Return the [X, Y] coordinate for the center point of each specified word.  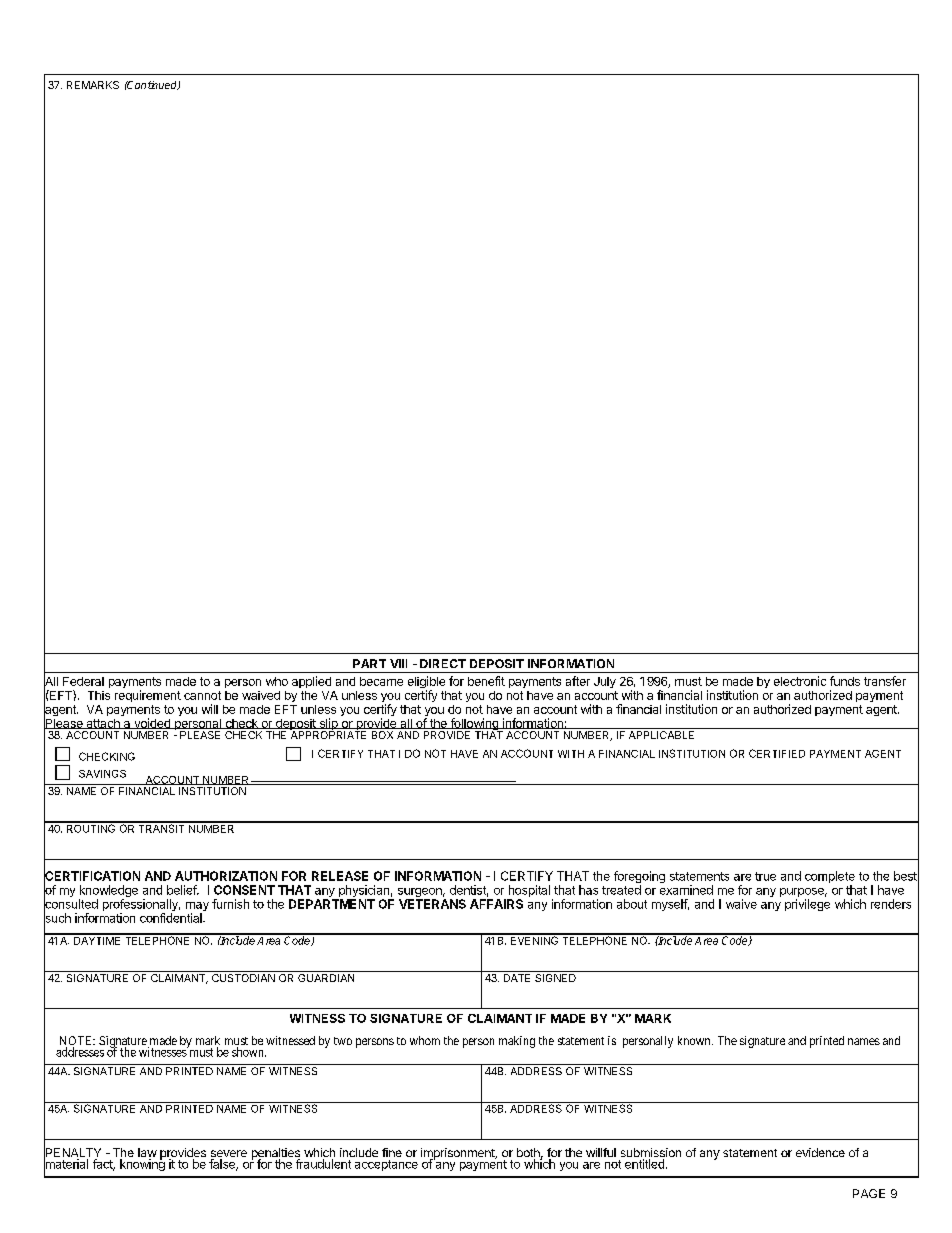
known [695, 1040]
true [765, 876]
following [474, 725]
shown [249, 1052]
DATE [517, 978]
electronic [800, 681]
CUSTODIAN [243, 976]
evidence [820, 1152]
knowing [142, 1164]
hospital [528, 892]
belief [182, 890]
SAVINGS [102, 774]
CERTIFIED [777, 753]
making [517, 1042]
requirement [148, 696]
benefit [486, 681]
